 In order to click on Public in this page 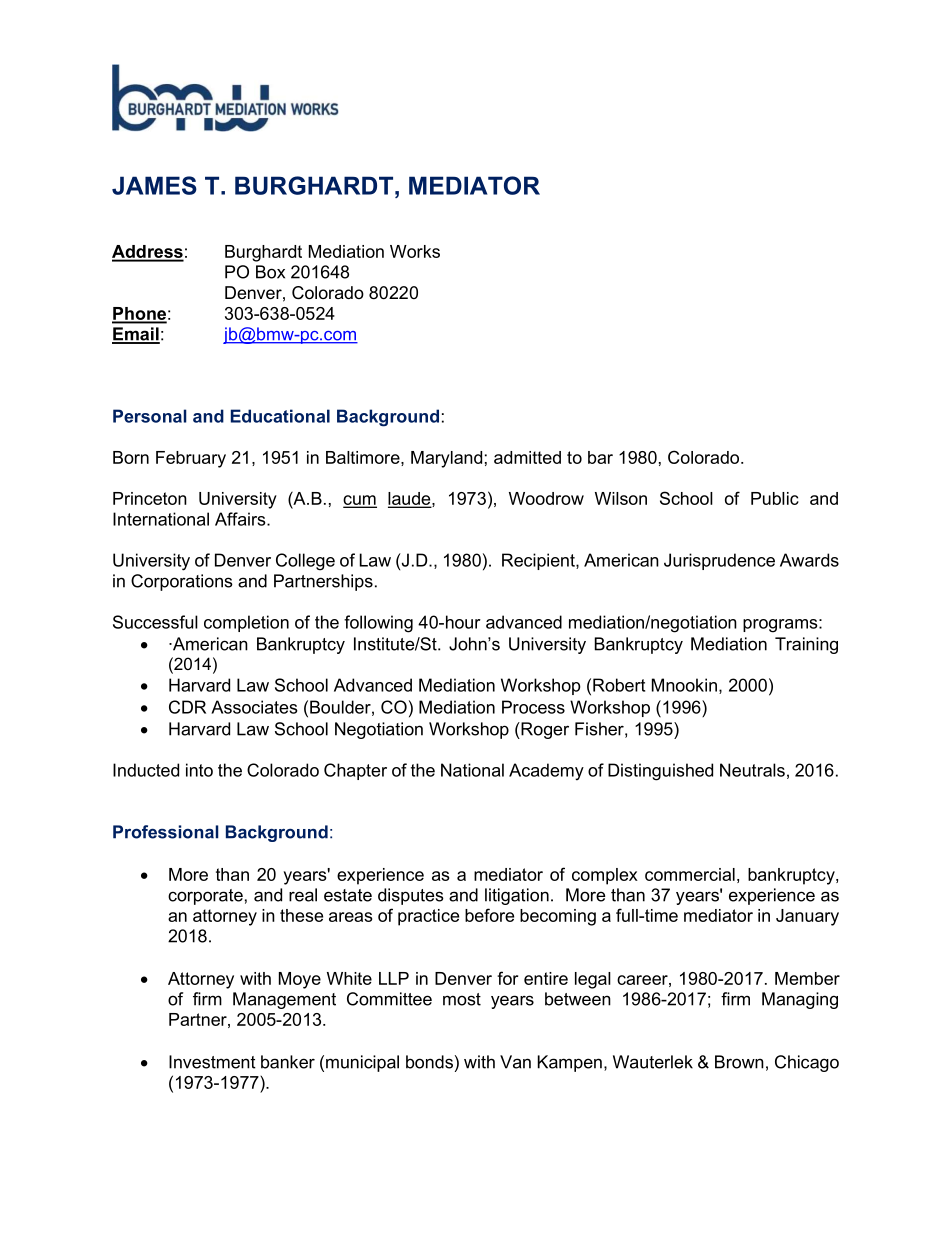, I will do `click(775, 498)`.
